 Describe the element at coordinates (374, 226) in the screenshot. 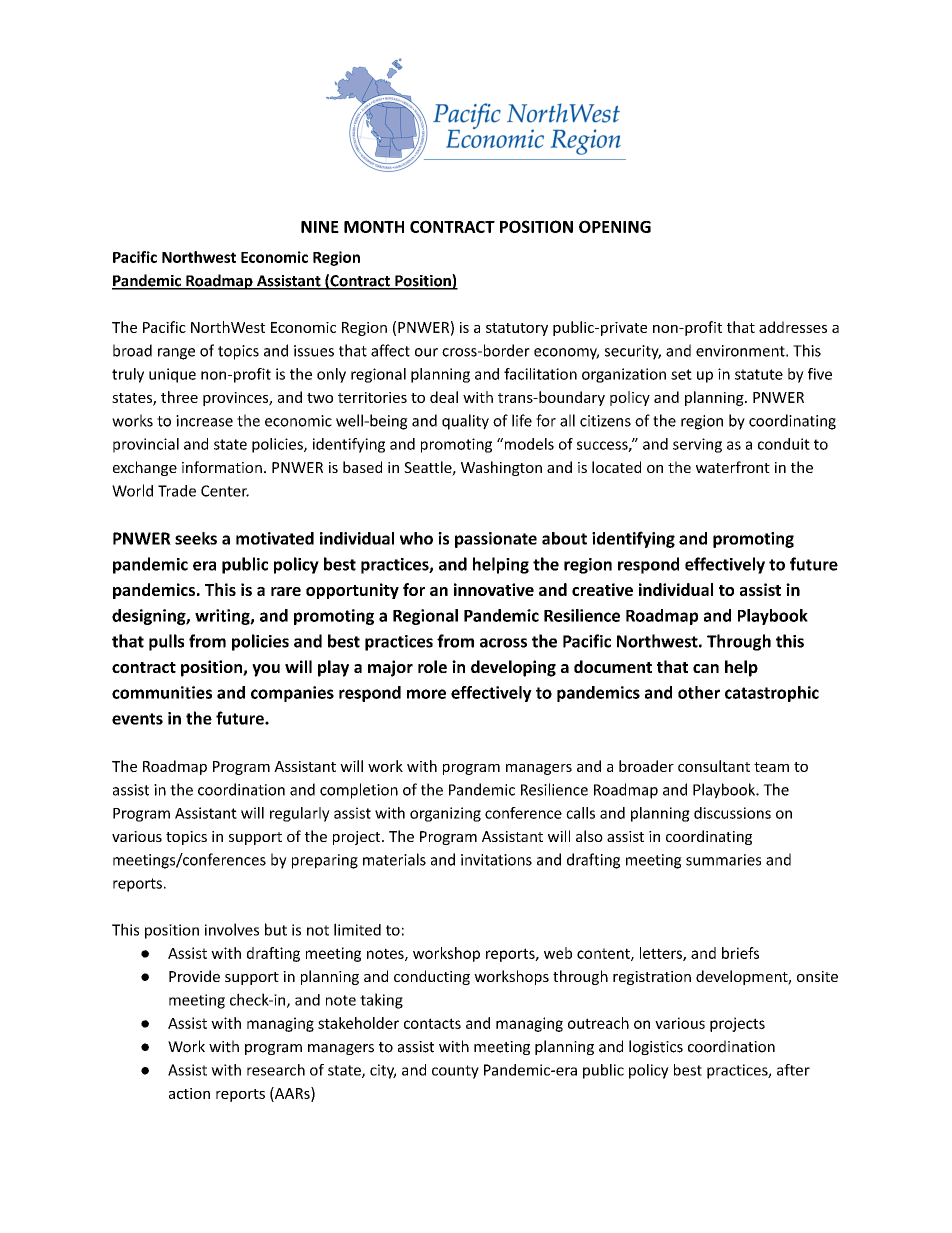

I see `MONTH` at that location.
